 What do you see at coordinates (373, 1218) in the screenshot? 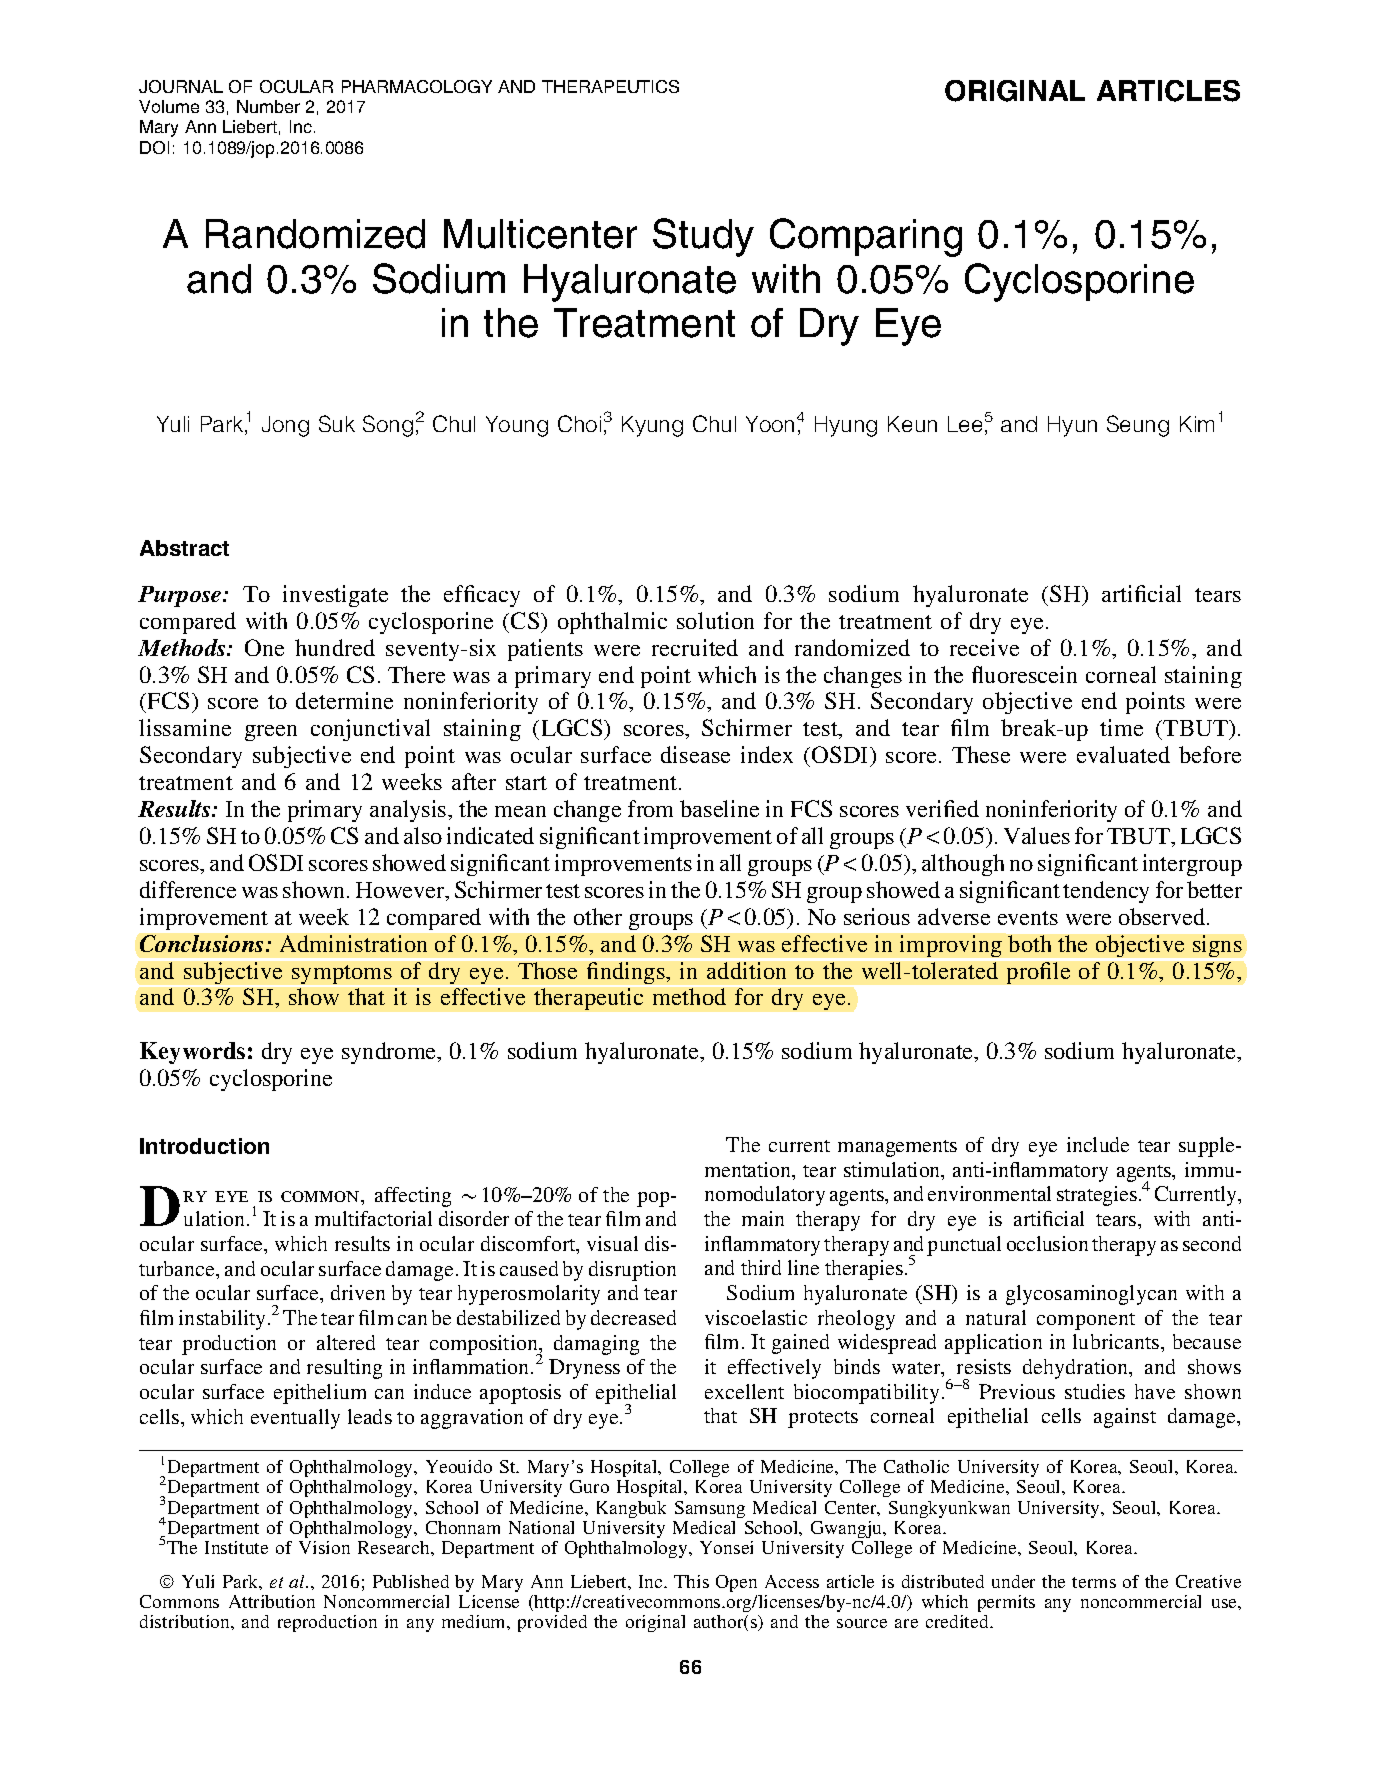
I see `multifactorial` at bounding box center [373, 1218].
